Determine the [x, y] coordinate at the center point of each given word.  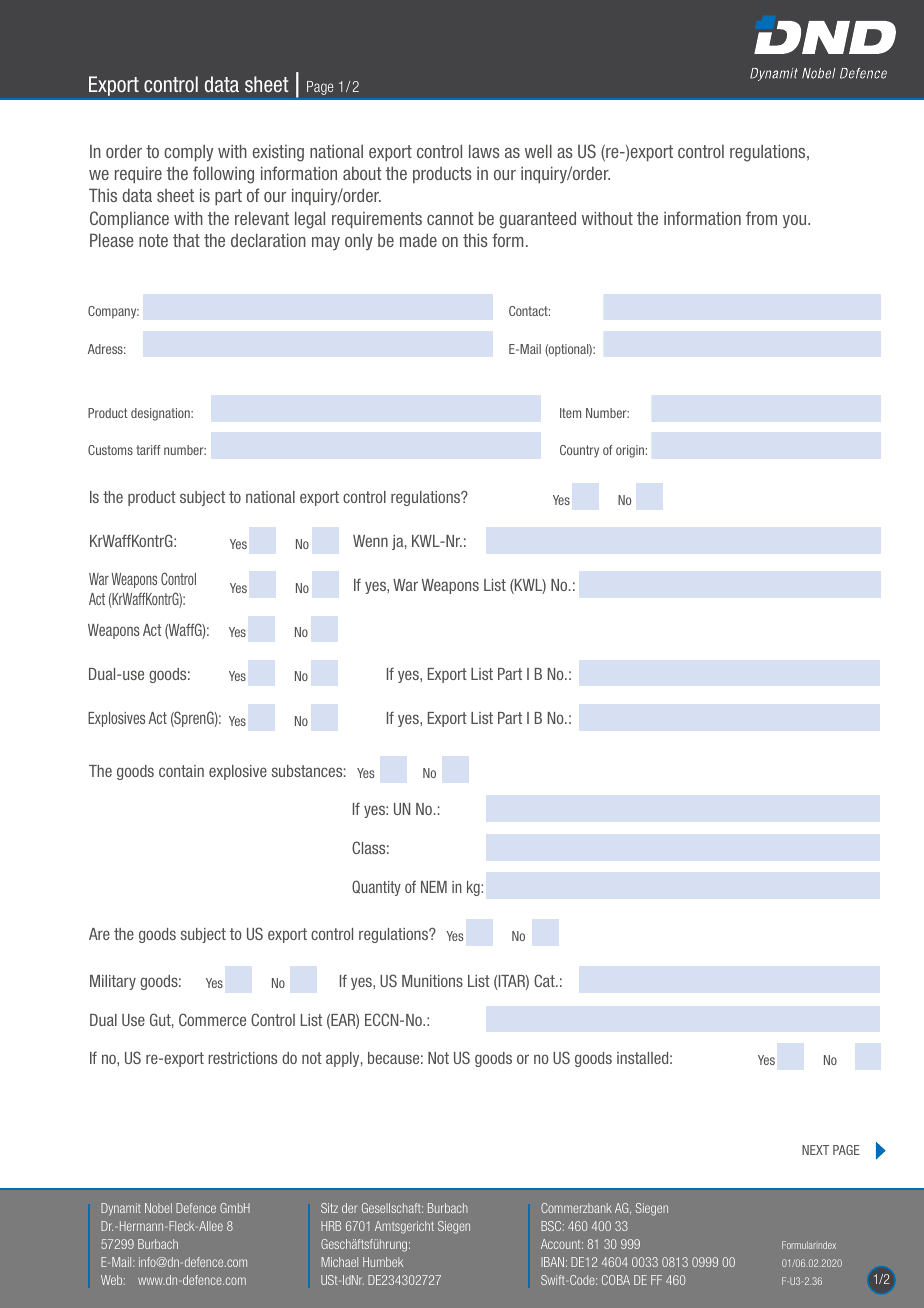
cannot [450, 218]
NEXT [815, 1150]
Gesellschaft [392, 1208]
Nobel [158, 1208]
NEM [434, 887]
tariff [148, 450]
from [761, 218]
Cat [545, 980]
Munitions [432, 981]
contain [181, 771]
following [223, 175]
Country [579, 451]
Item [570, 413]
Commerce [212, 1019]
